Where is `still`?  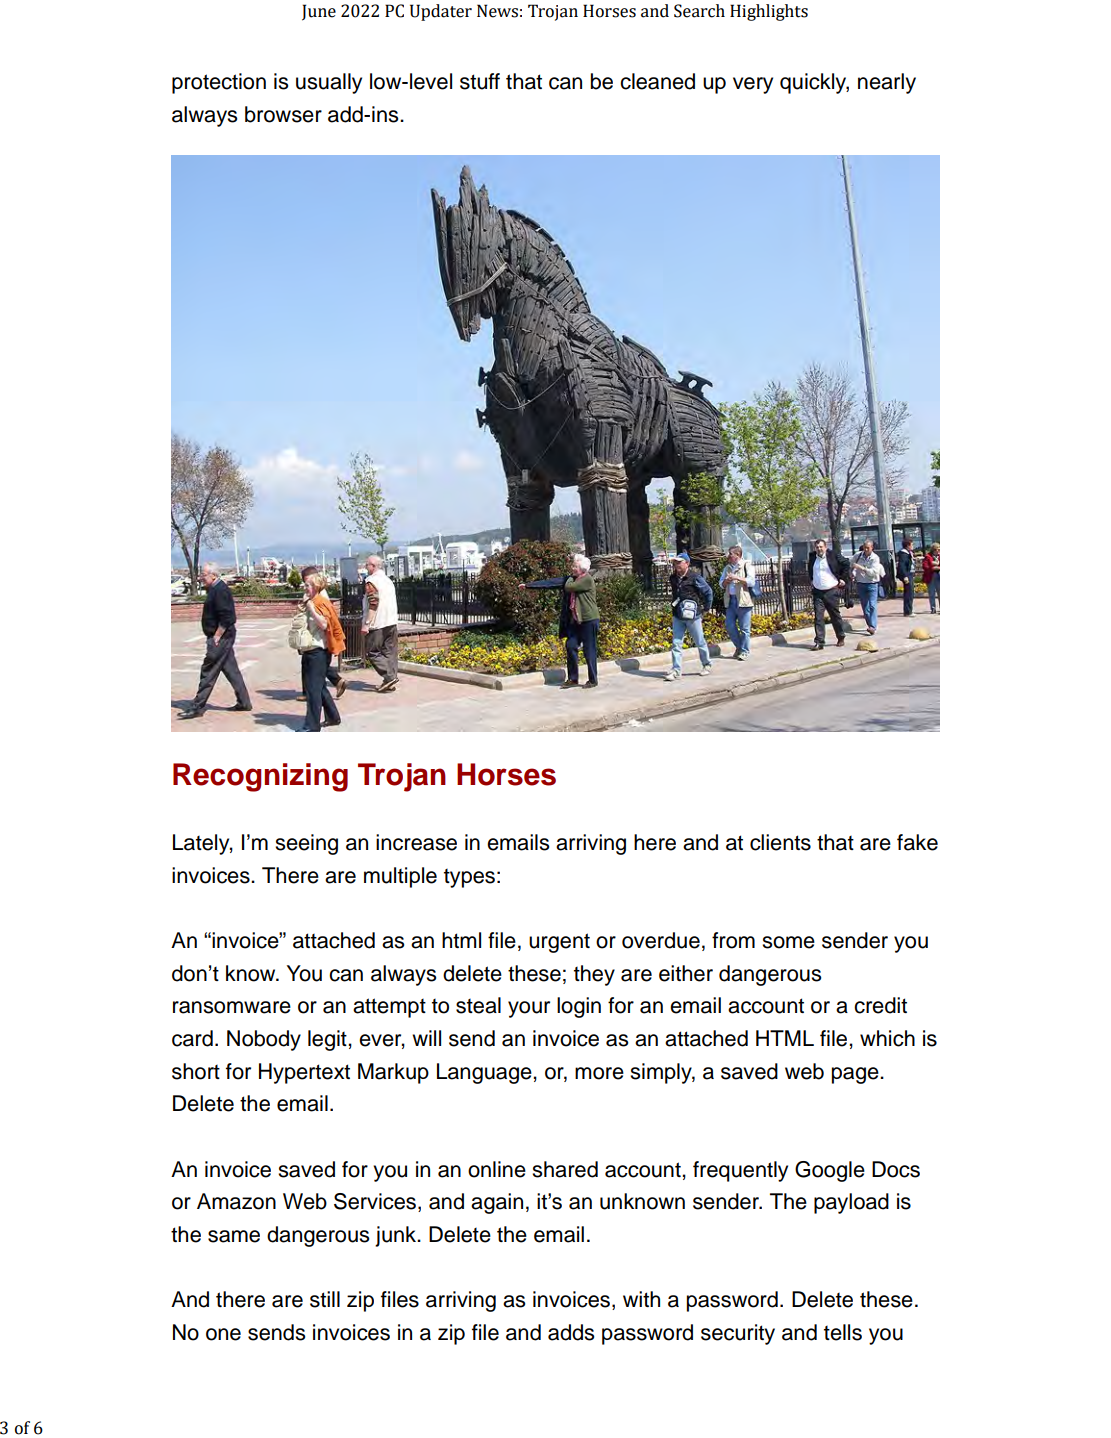 still is located at coordinates (325, 1299).
